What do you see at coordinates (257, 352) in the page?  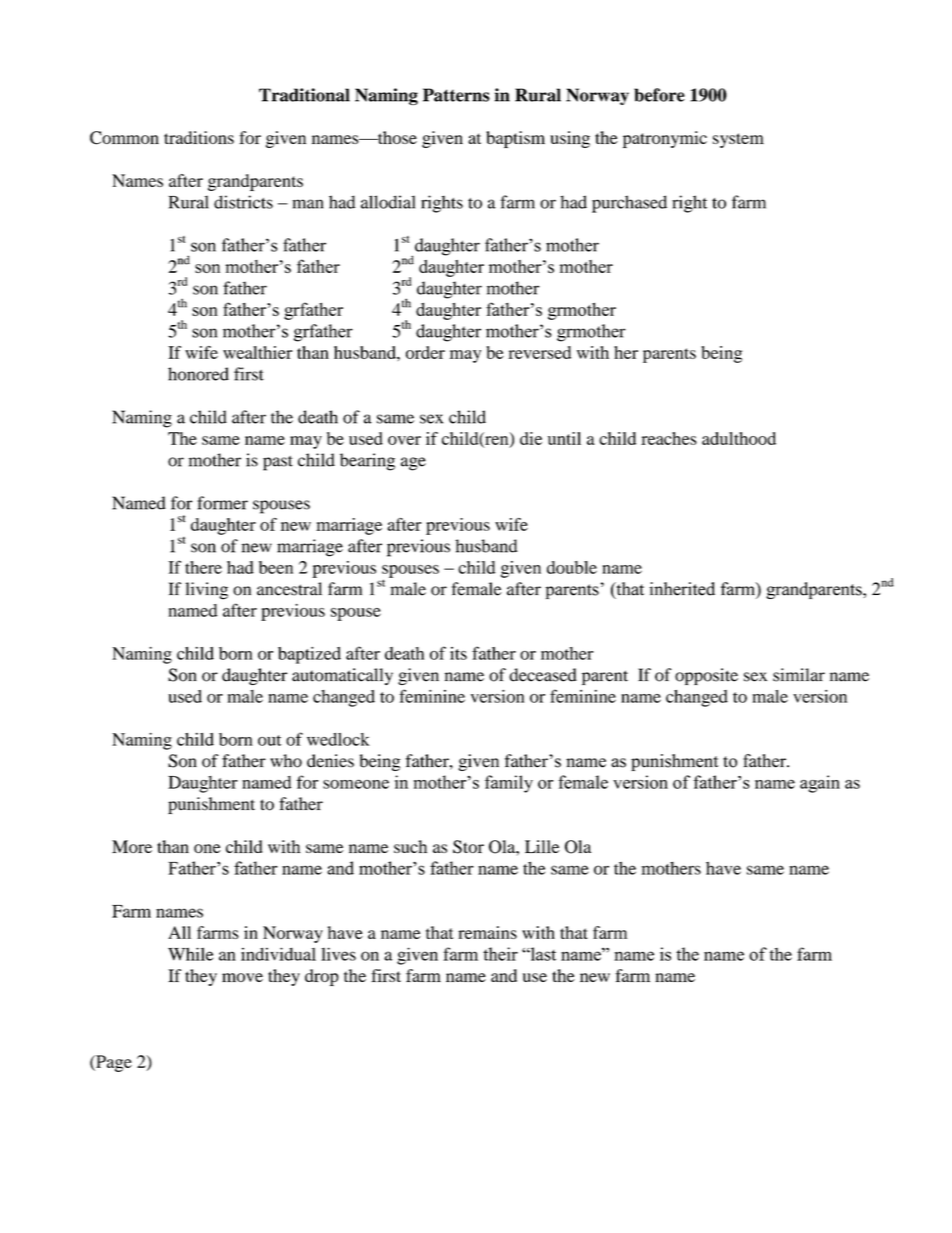 I see `wealthier` at bounding box center [257, 352].
